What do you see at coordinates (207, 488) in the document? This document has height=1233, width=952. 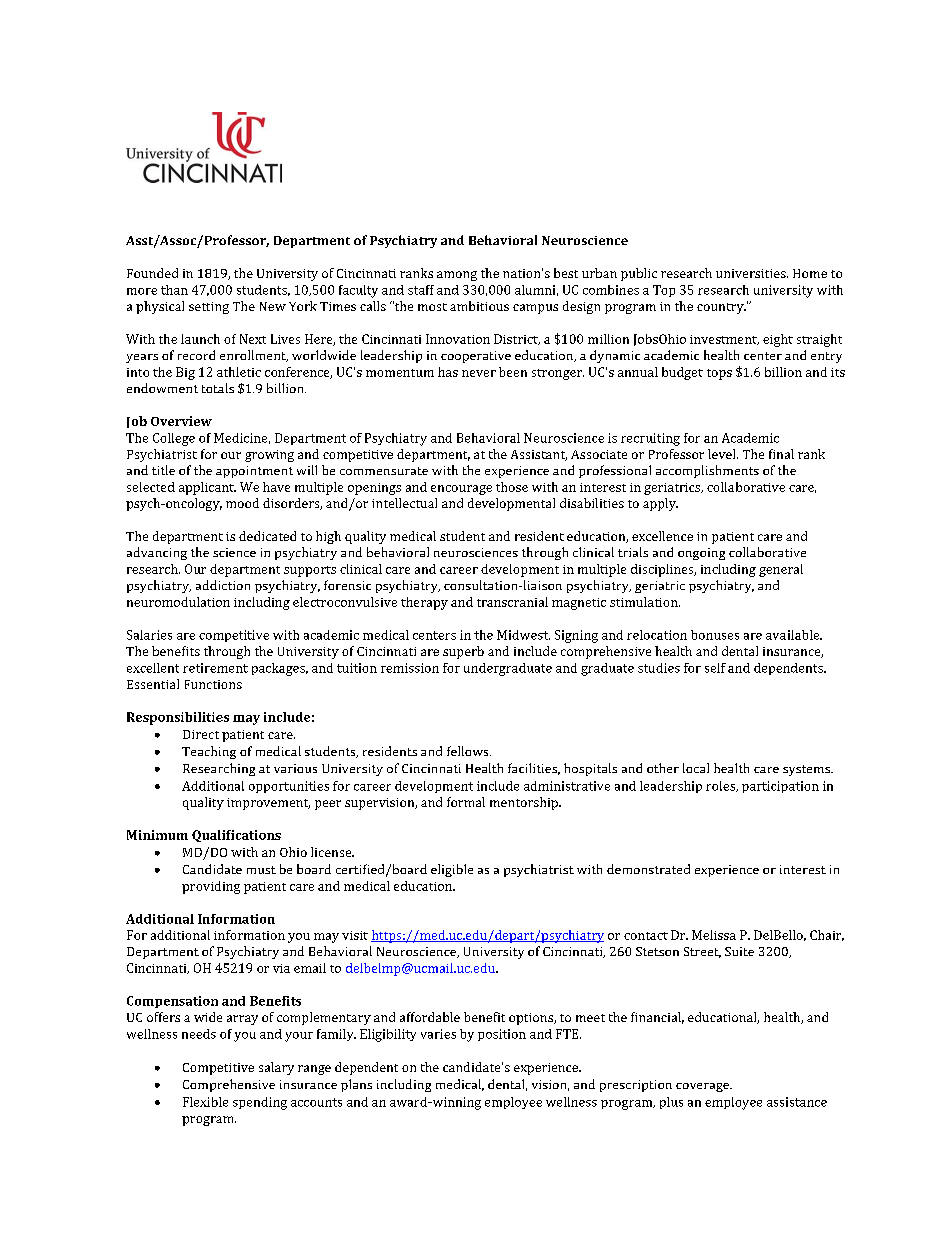 I see `applicant` at bounding box center [207, 488].
